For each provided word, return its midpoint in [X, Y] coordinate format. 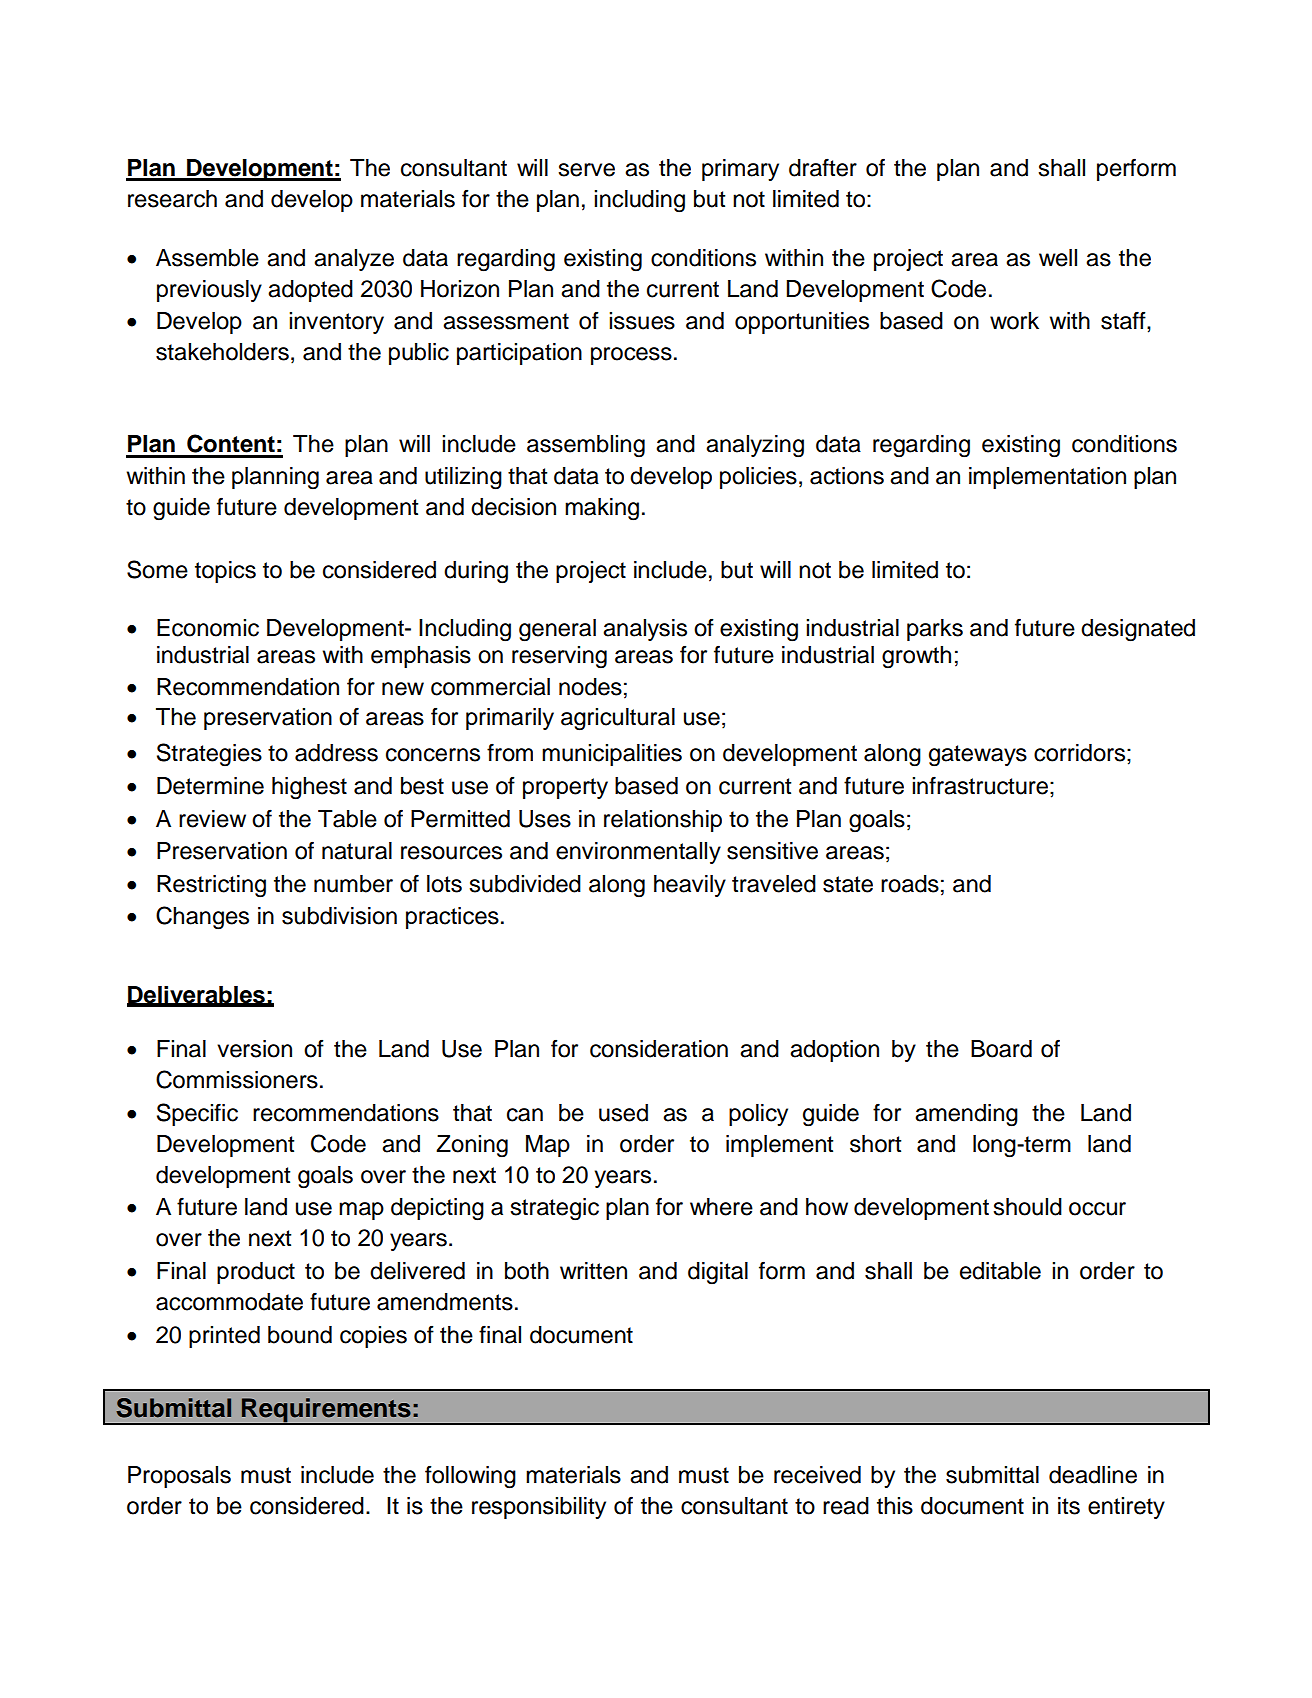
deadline [1093, 1475]
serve [586, 170]
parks [935, 630]
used [623, 1113]
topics [225, 572]
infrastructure [980, 785]
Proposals [179, 1477]
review [212, 819]
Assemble [207, 258]
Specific [197, 1114]
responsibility [539, 1508]
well [1058, 258]
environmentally [638, 853]
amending [966, 1115]
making [602, 509]
